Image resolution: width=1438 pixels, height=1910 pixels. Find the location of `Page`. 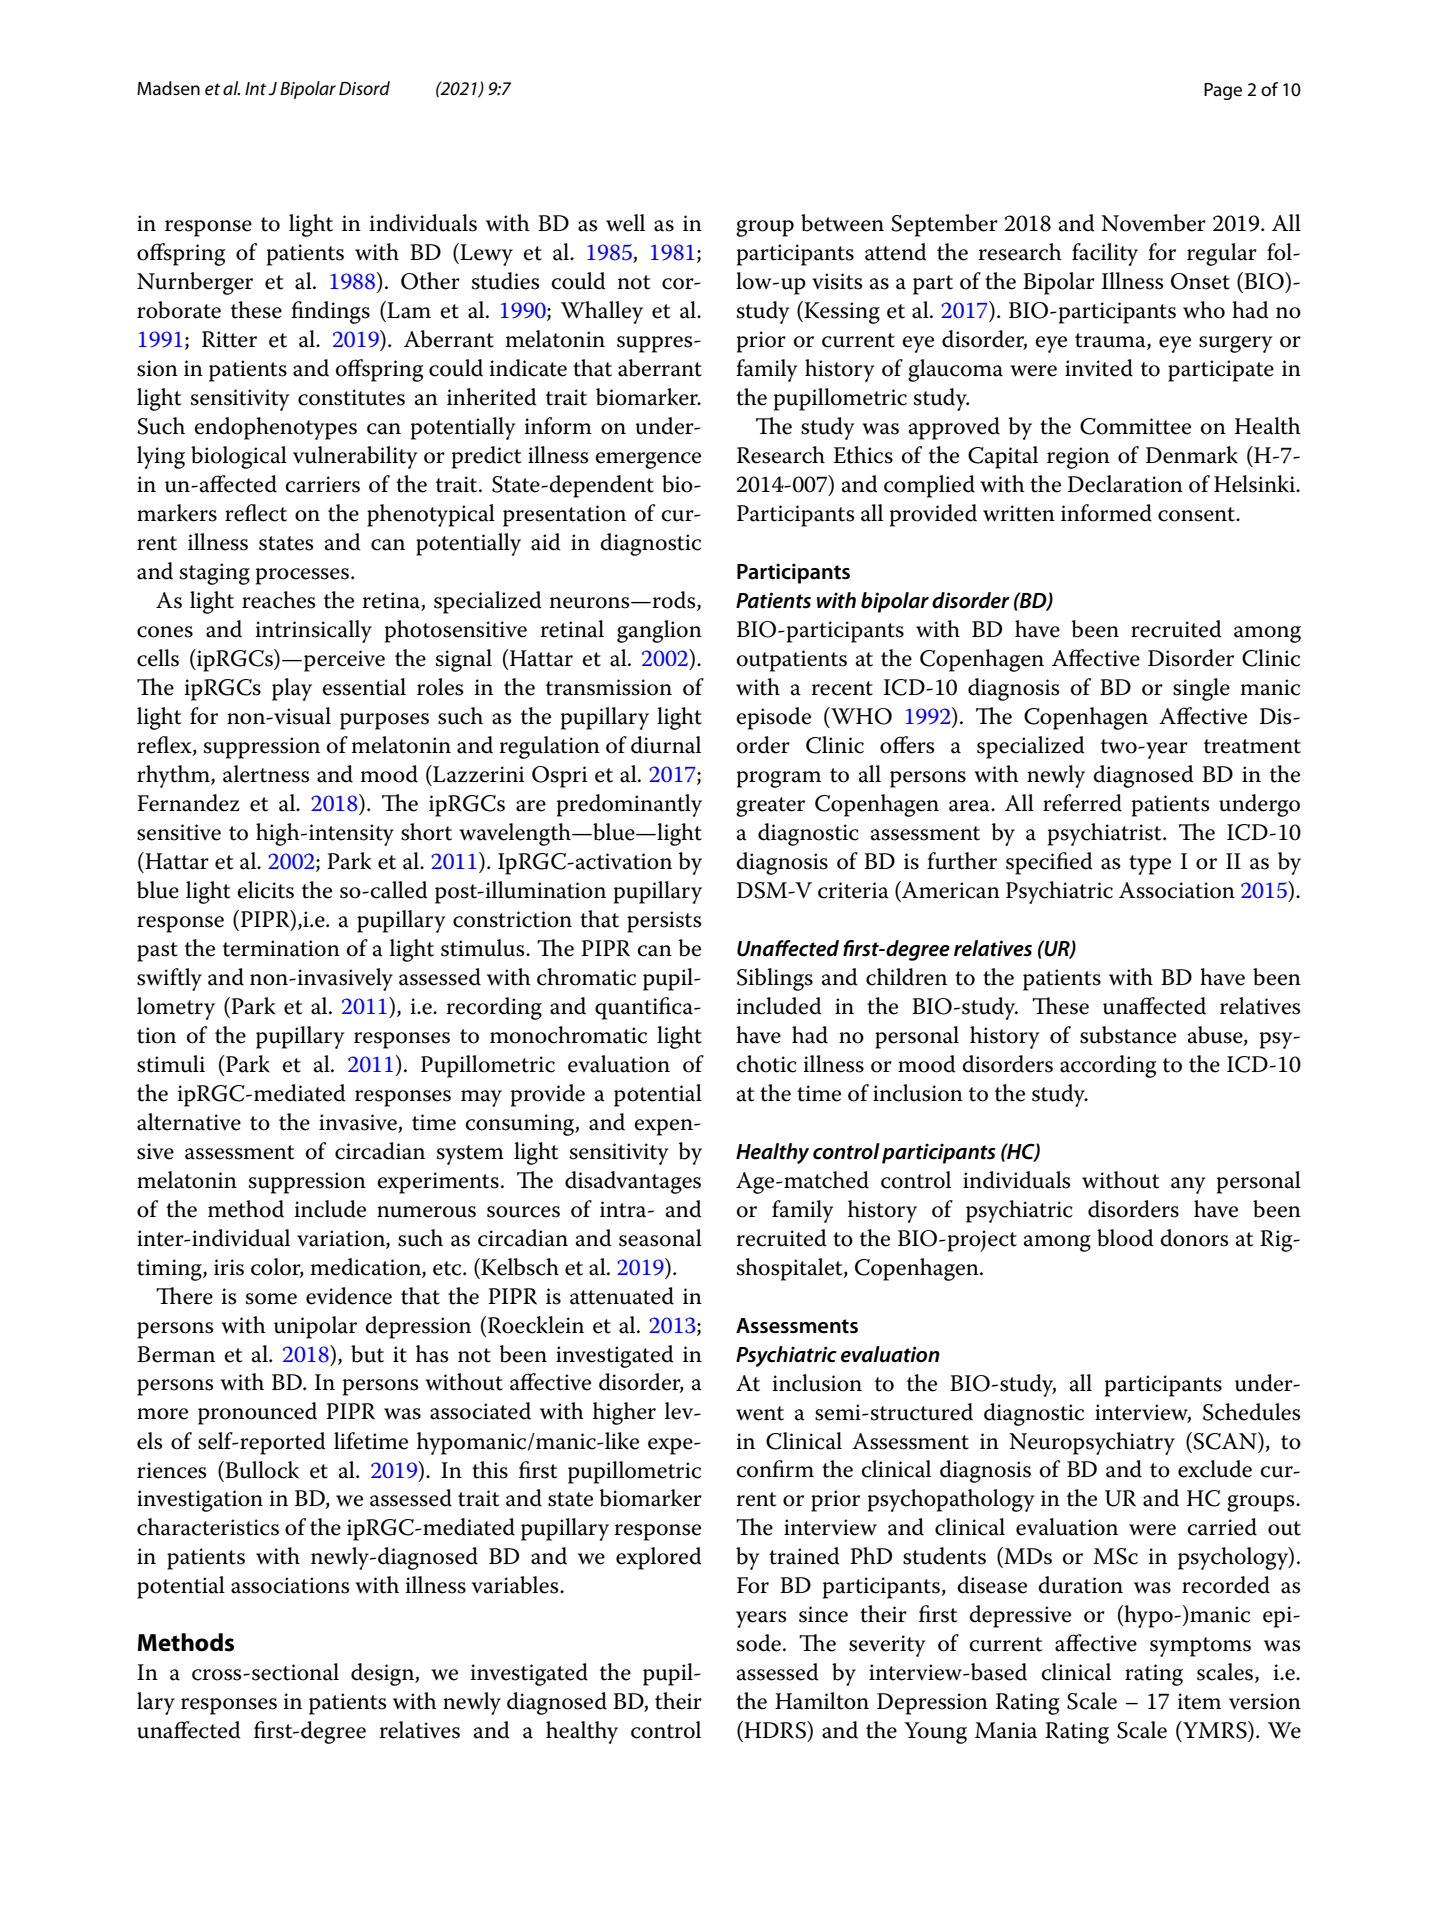

Page is located at coordinates (1223, 91).
